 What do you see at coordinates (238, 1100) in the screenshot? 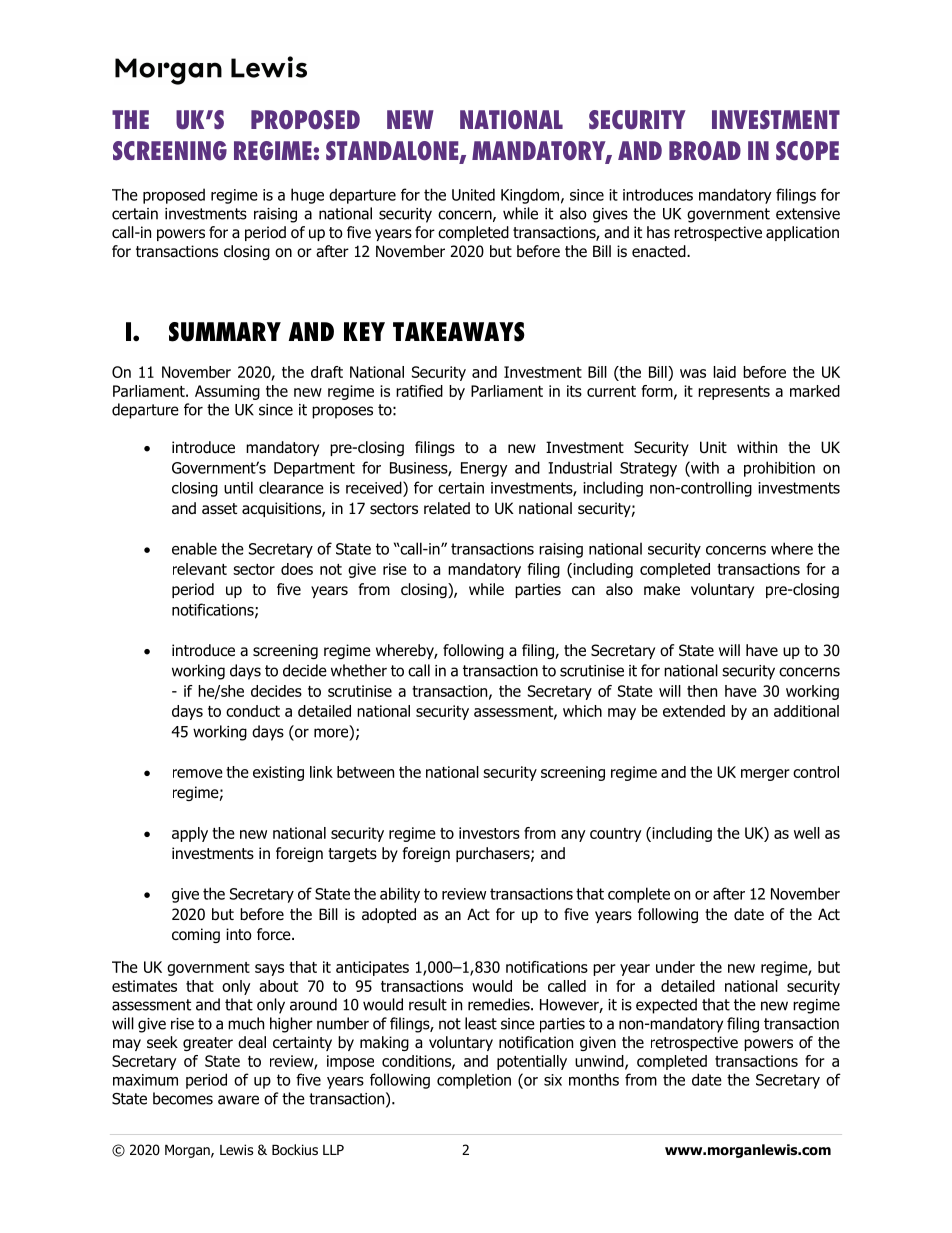
I see `aware` at bounding box center [238, 1100].
